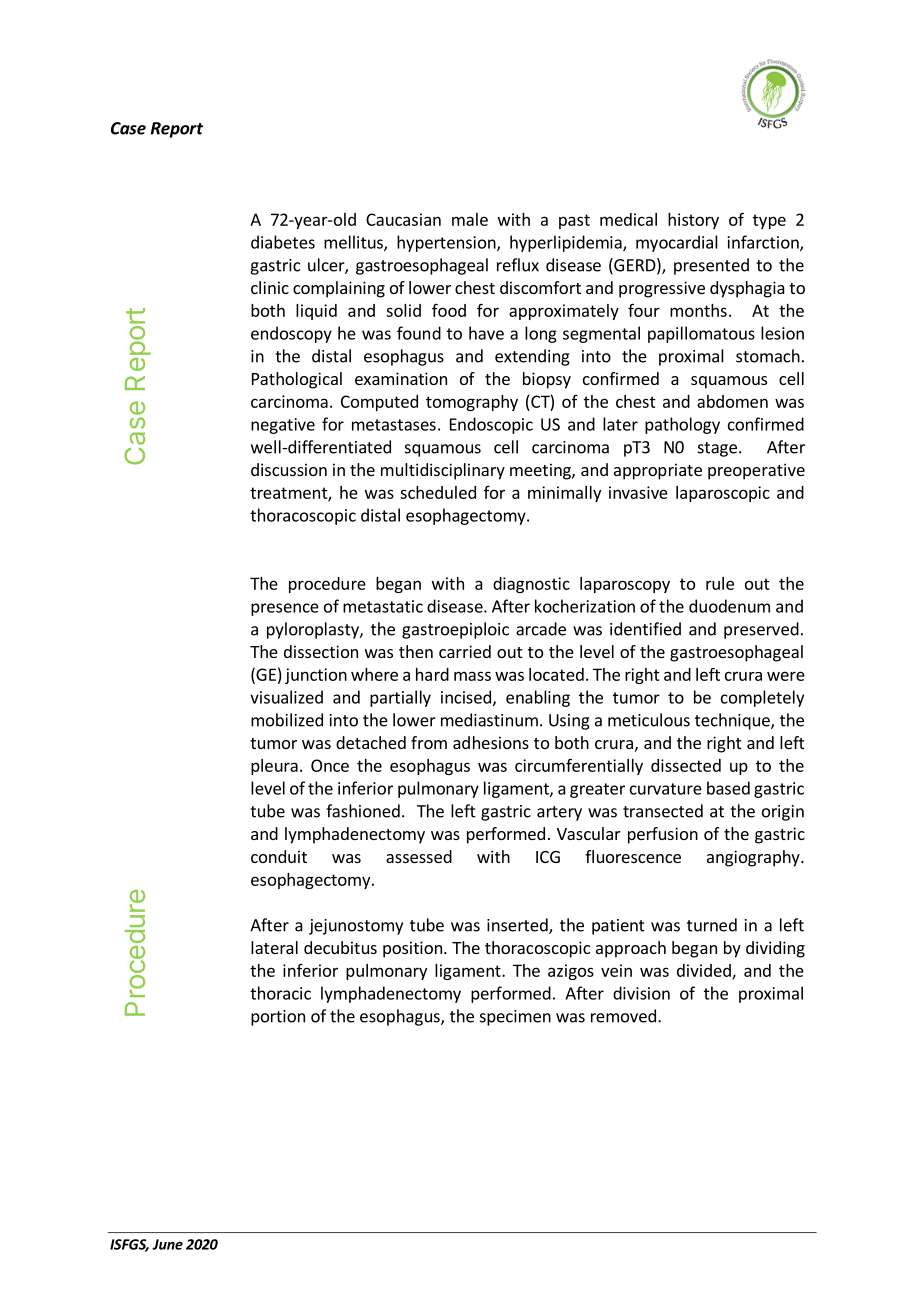 The height and width of the screenshot is (1308, 924). Describe the element at coordinates (167, 1244) in the screenshot. I see `June` at that location.
